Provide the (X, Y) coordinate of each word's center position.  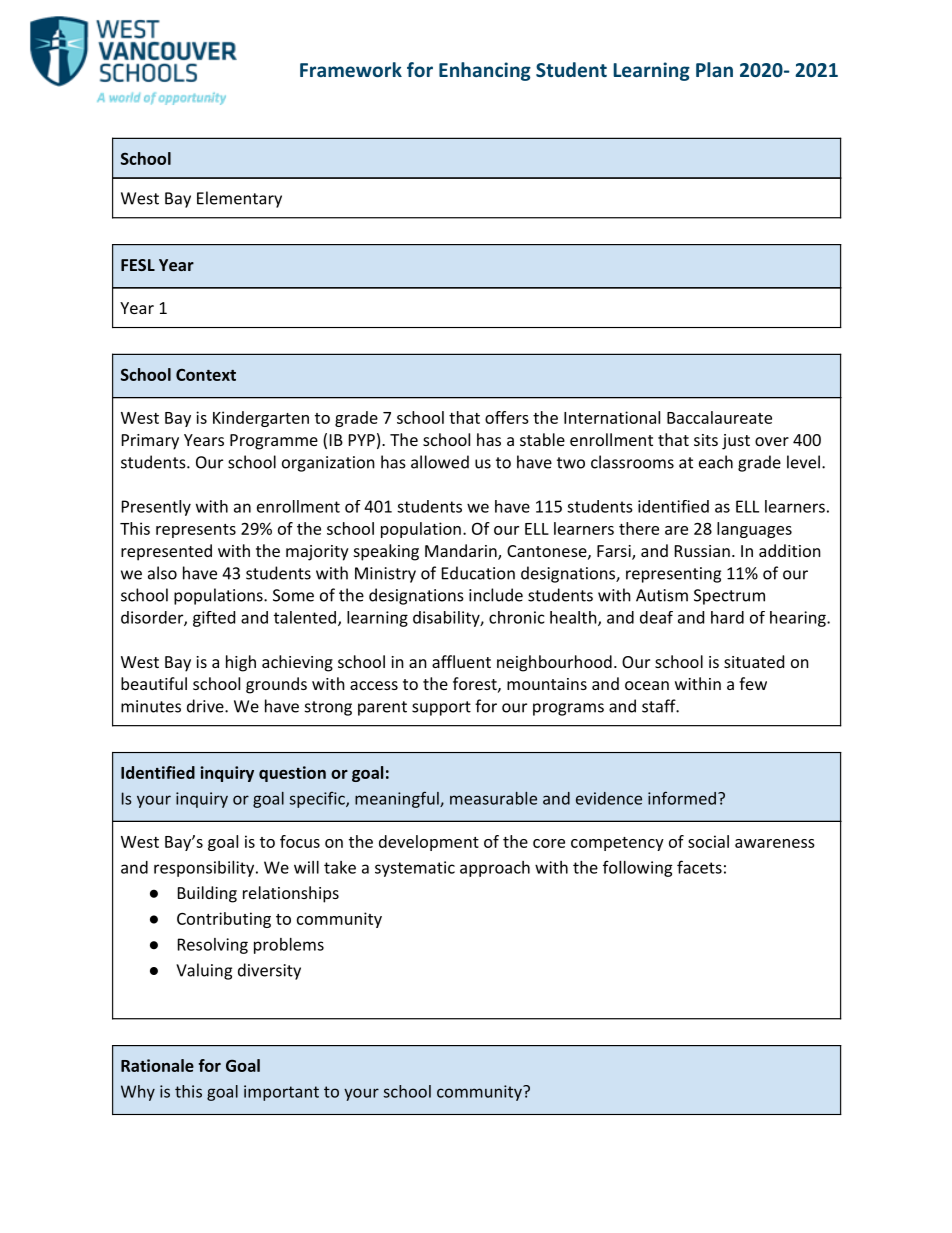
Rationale (157, 1065)
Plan (714, 69)
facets (699, 867)
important (281, 1093)
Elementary (239, 199)
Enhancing (485, 71)
